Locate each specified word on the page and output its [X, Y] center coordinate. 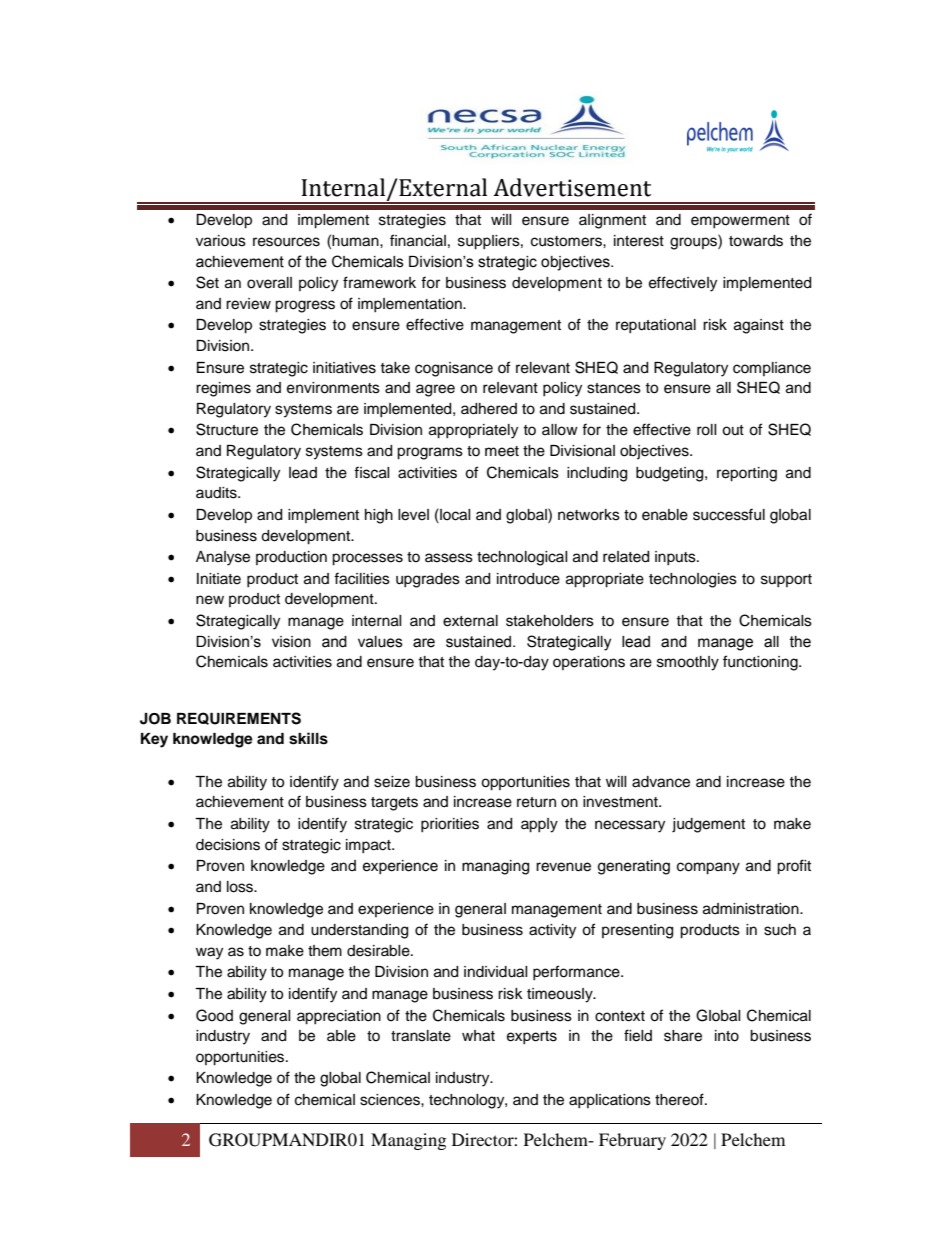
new [210, 600]
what [478, 1036]
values [380, 642]
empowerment [740, 221]
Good [214, 1015]
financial [418, 240]
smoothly [688, 663]
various [221, 241]
